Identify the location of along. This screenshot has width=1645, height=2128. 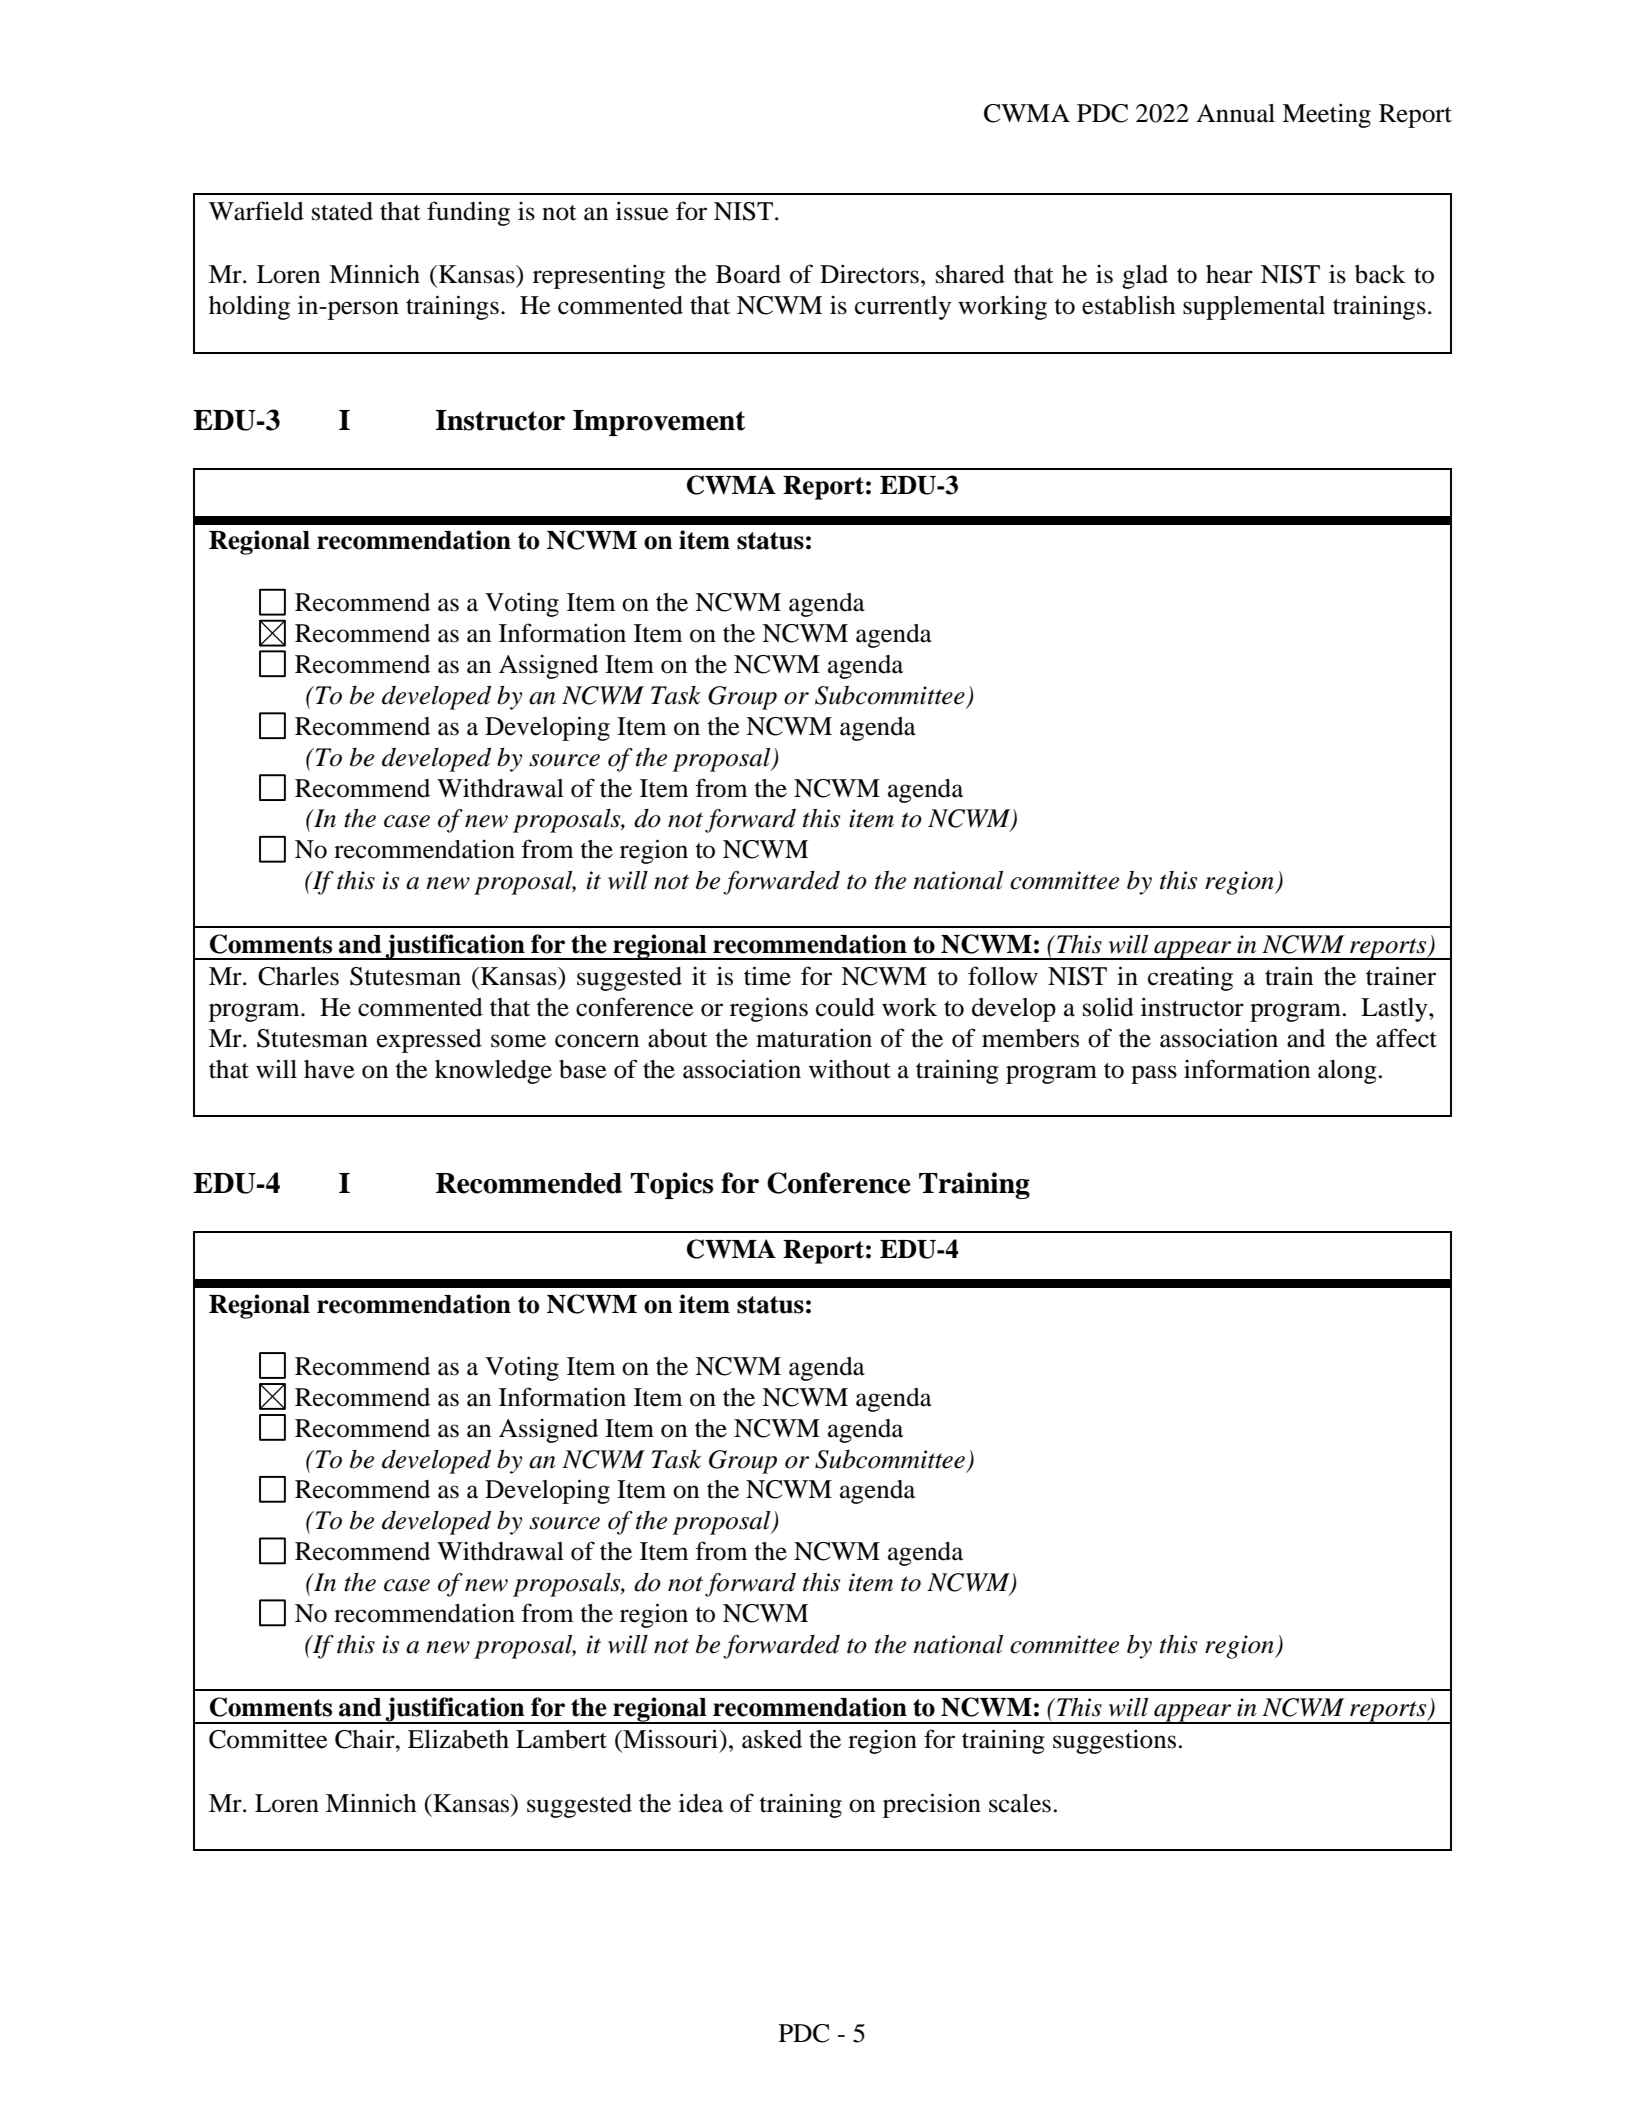
(1347, 1072).
